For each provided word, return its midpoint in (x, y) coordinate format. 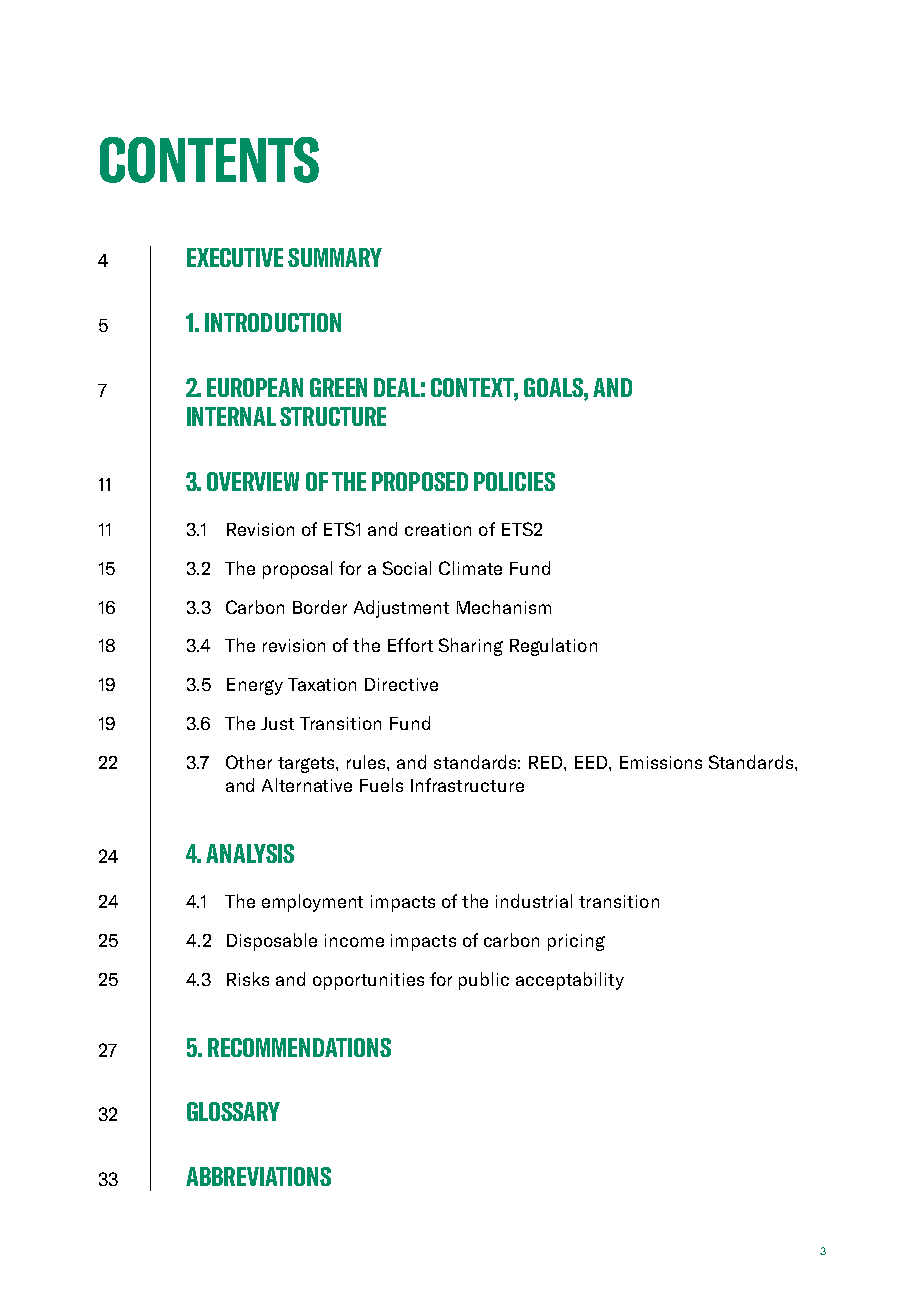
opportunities (368, 981)
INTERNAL (231, 416)
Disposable (272, 942)
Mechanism (504, 607)
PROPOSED (420, 481)
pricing (576, 942)
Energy (255, 686)
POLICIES (514, 481)
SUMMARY (335, 257)
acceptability (570, 981)
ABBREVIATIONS (258, 1176)
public (484, 981)
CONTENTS (209, 160)
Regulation (553, 647)
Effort (410, 645)
